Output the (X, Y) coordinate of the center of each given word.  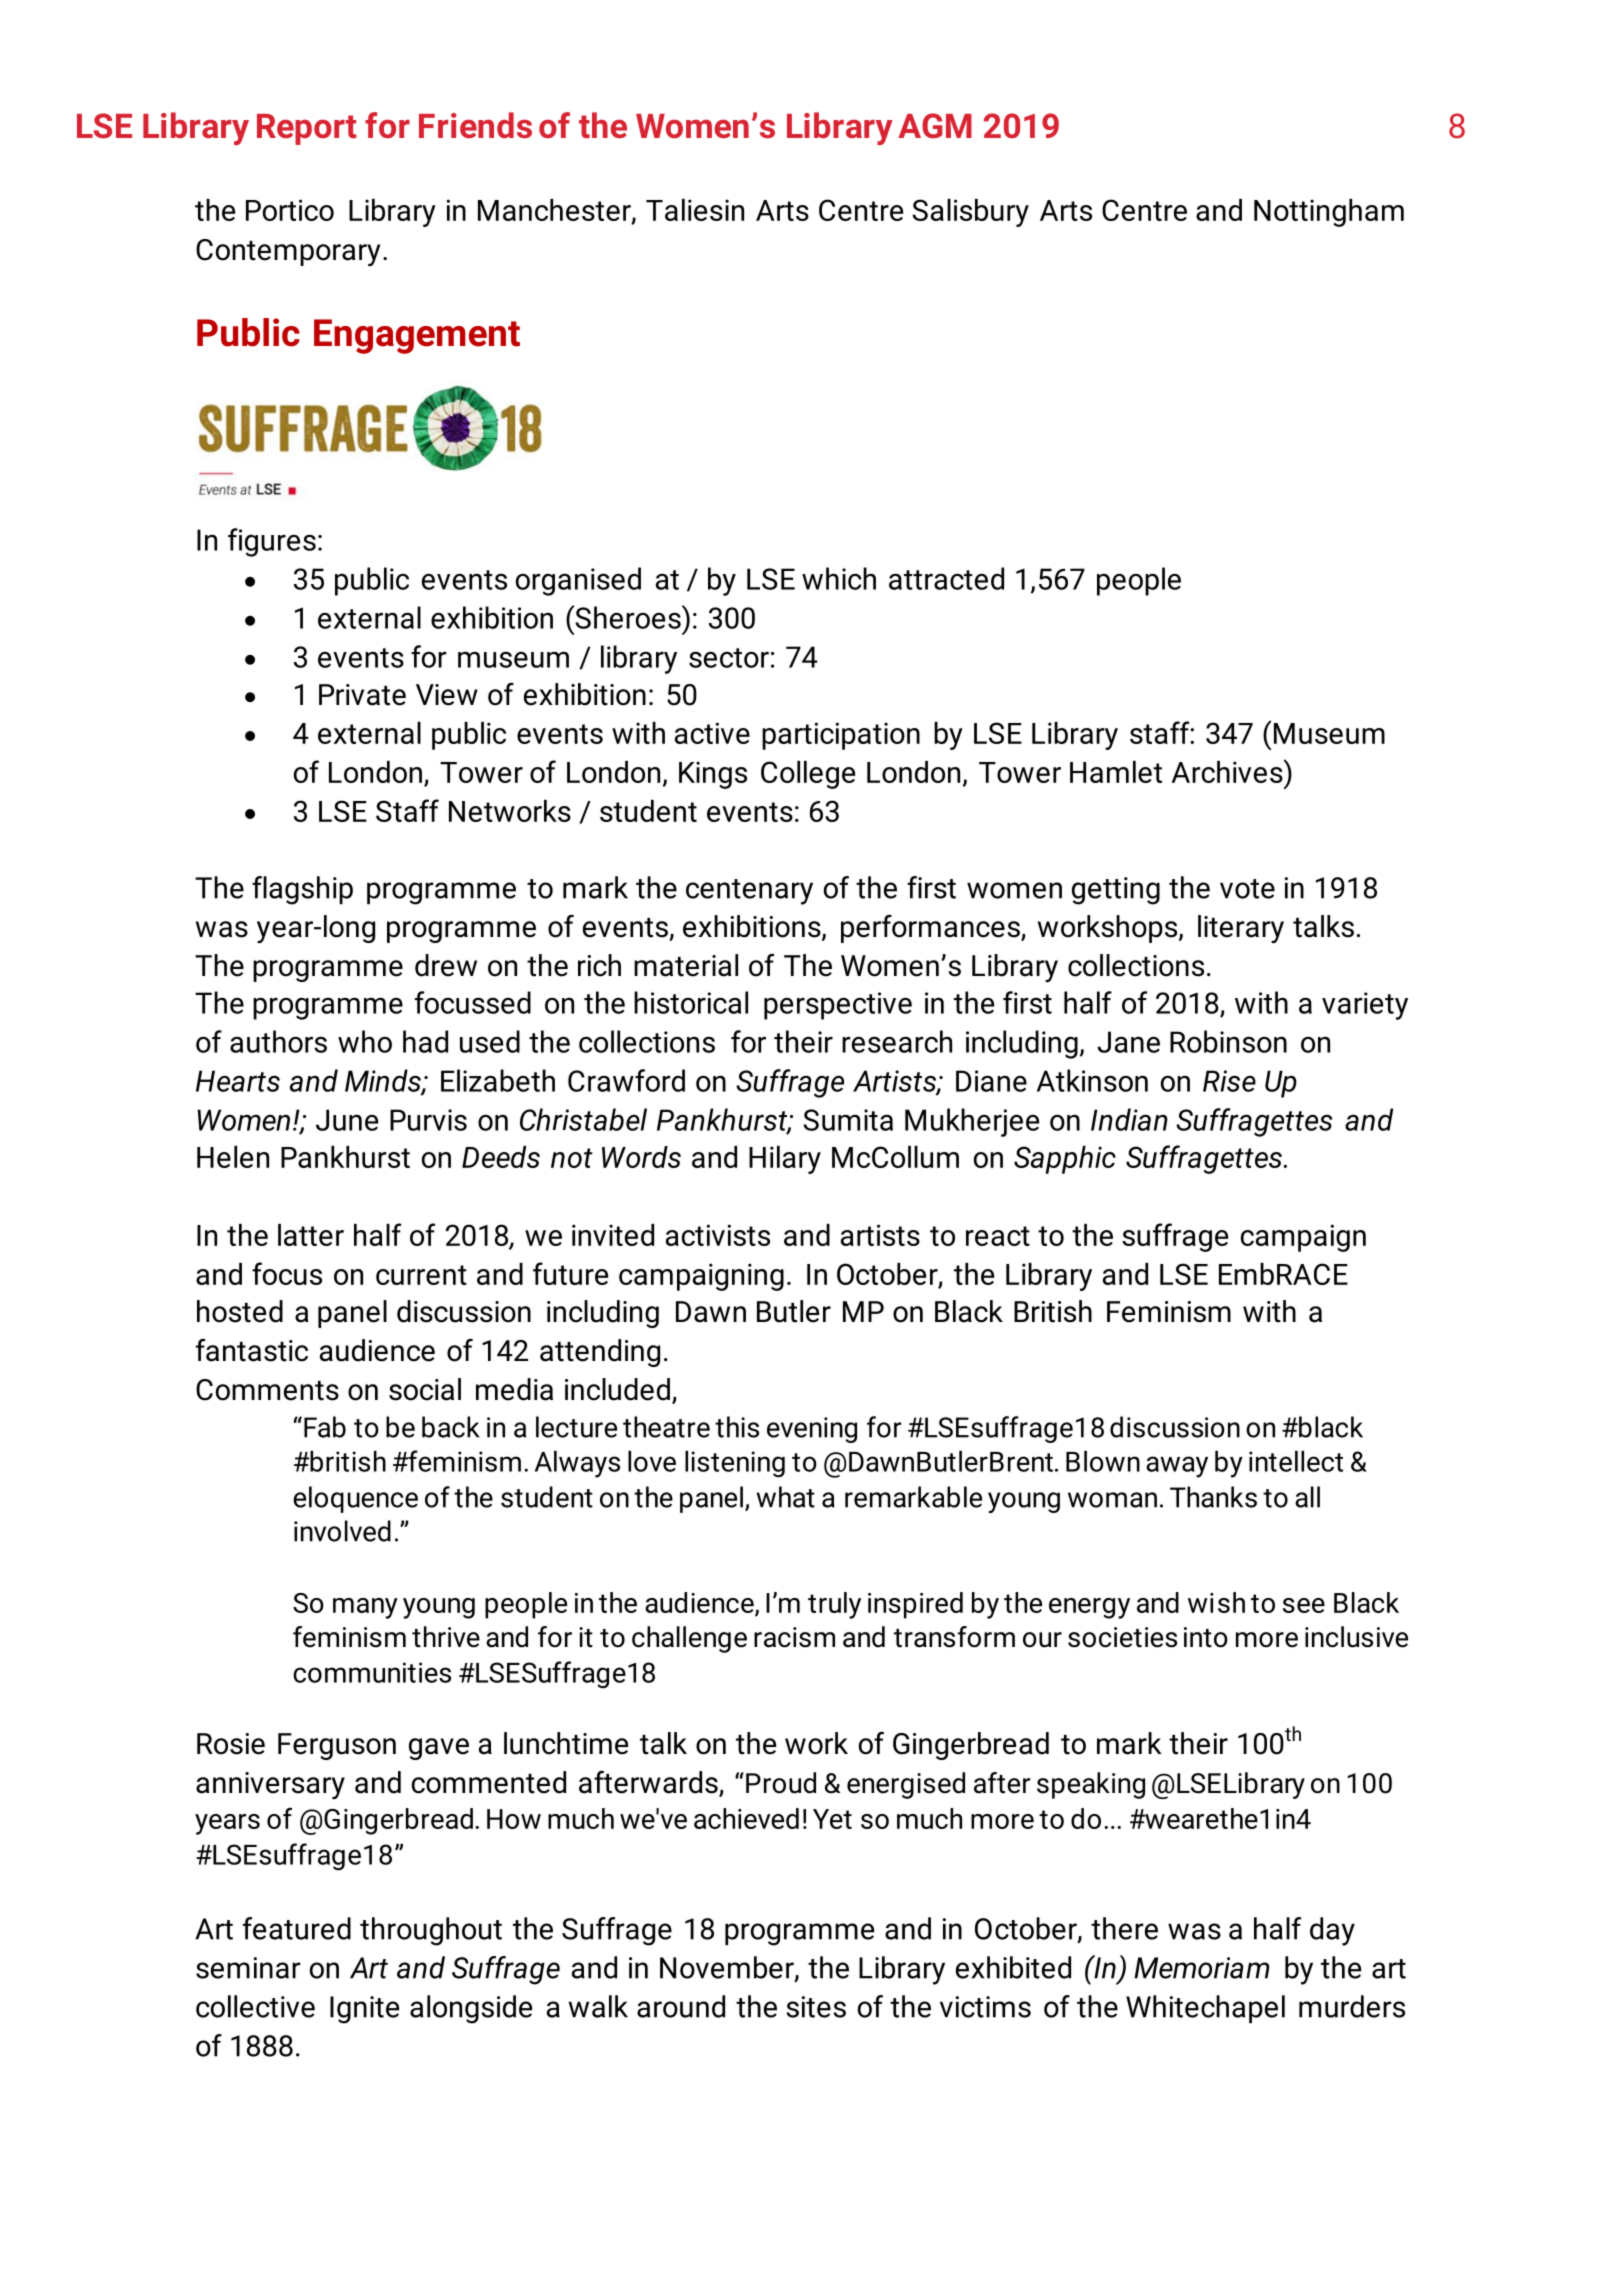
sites (816, 2007)
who (365, 1041)
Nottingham (1329, 213)
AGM (935, 125)
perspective (838, 1006)
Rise (1229, 1081)
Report (307, 129)
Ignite (364, 2010)
